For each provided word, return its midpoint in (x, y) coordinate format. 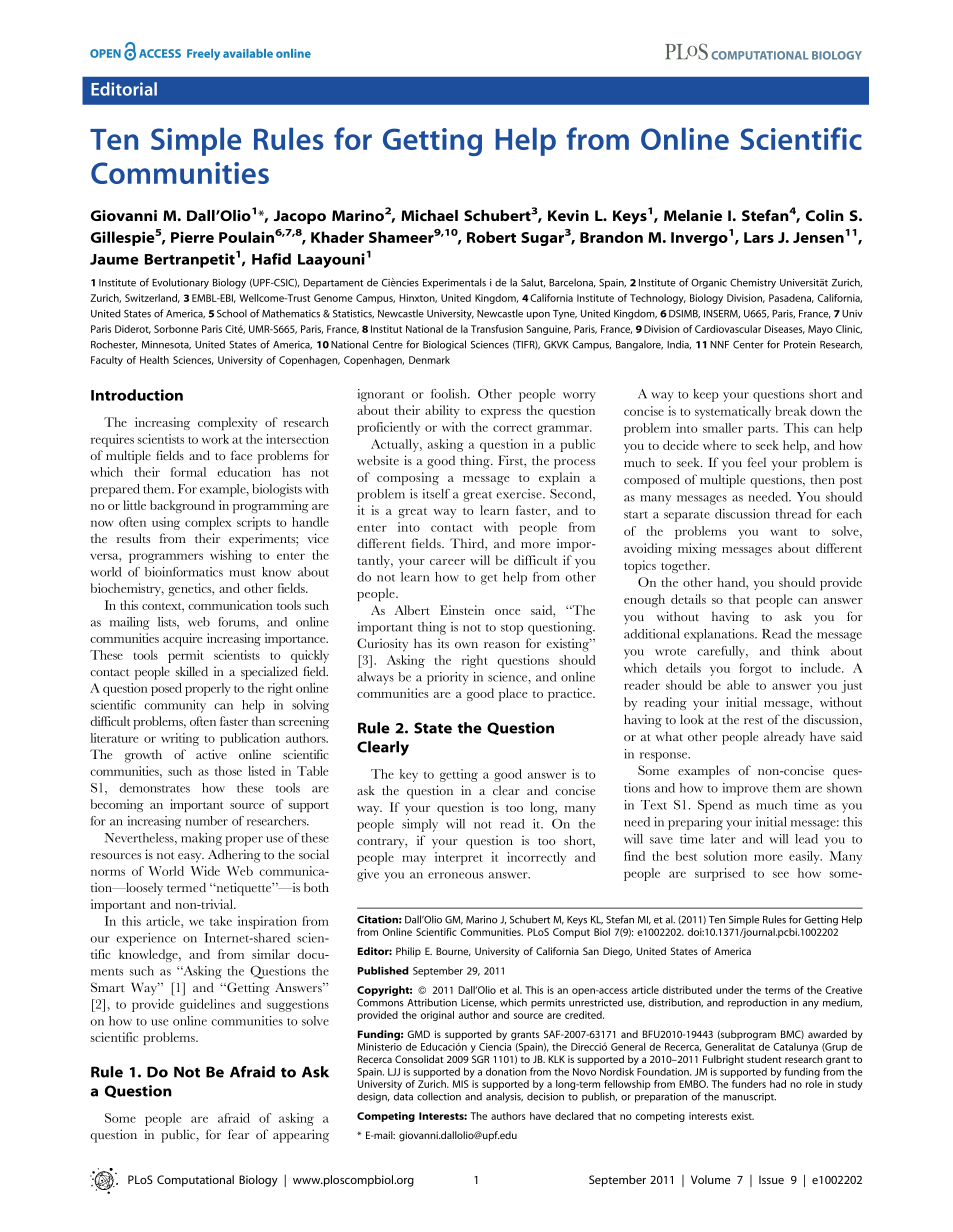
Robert (491, 237)
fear (238, 1134)
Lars (759, 237)
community (175, 706)
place (513, 694)
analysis (504, 1097)
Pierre (192, 237)
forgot (755, 669)
